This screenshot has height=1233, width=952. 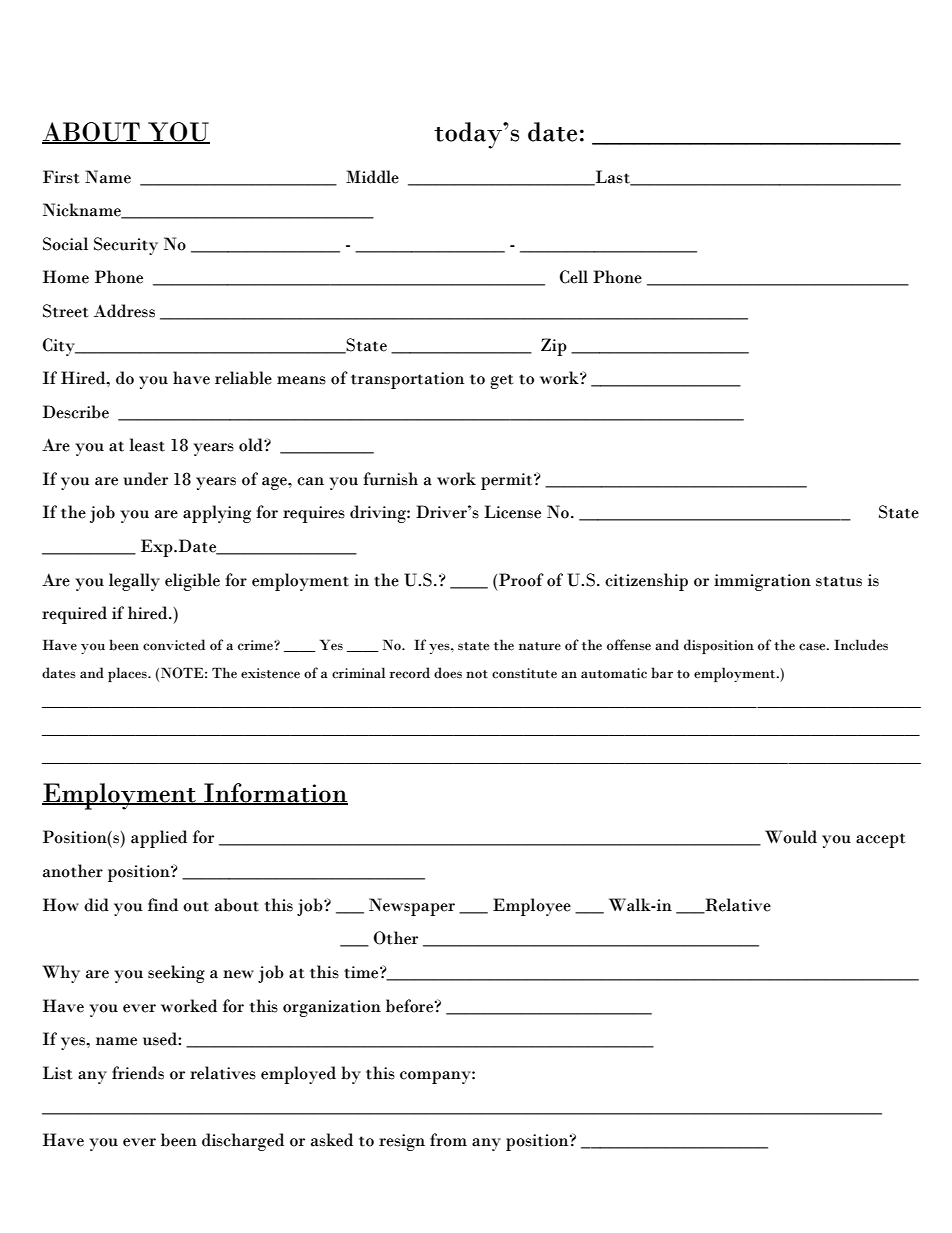 I want to click on Security, so click(x=126, y=246).
